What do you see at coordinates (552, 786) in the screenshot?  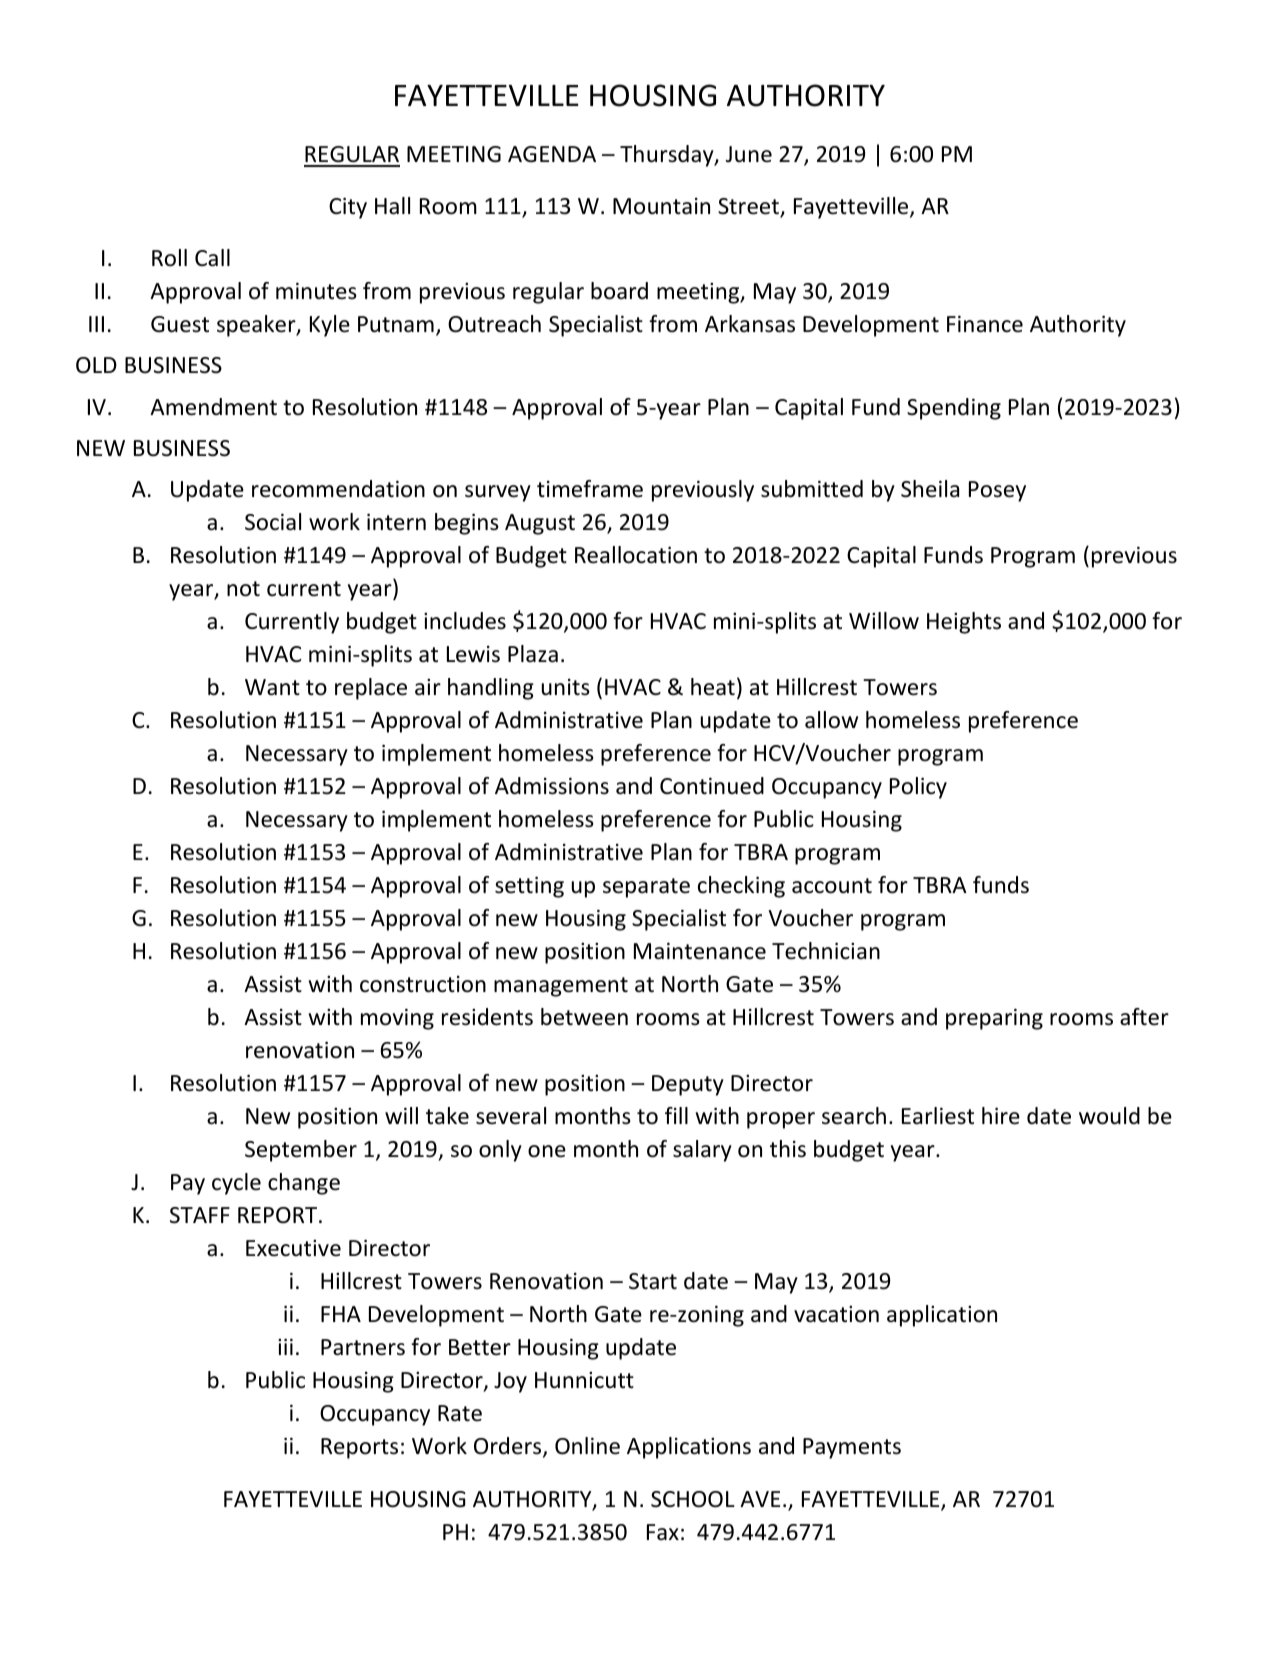 I see `Admissions` at bounding box center [552, 786].
